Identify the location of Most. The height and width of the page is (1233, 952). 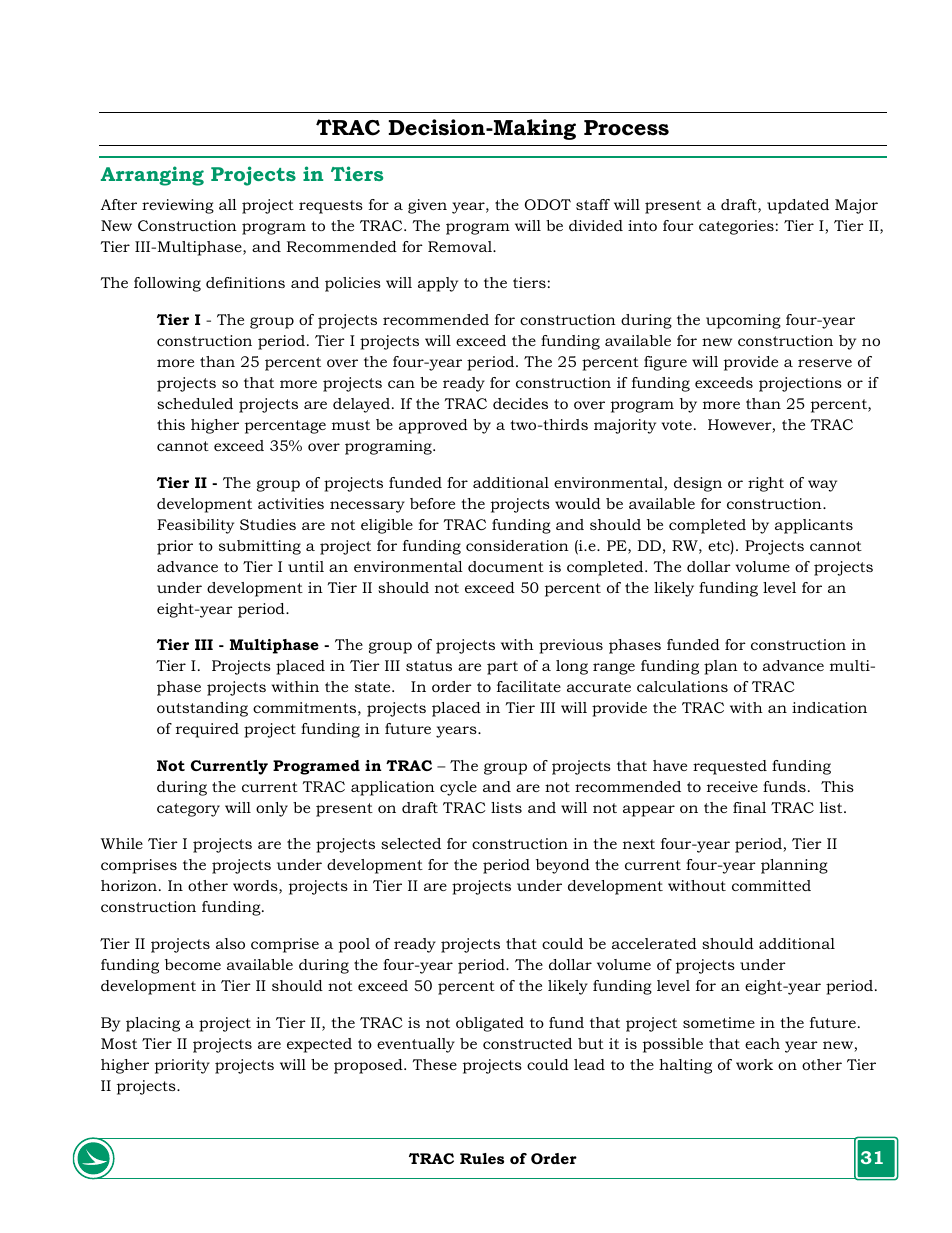
(119, 1043).
